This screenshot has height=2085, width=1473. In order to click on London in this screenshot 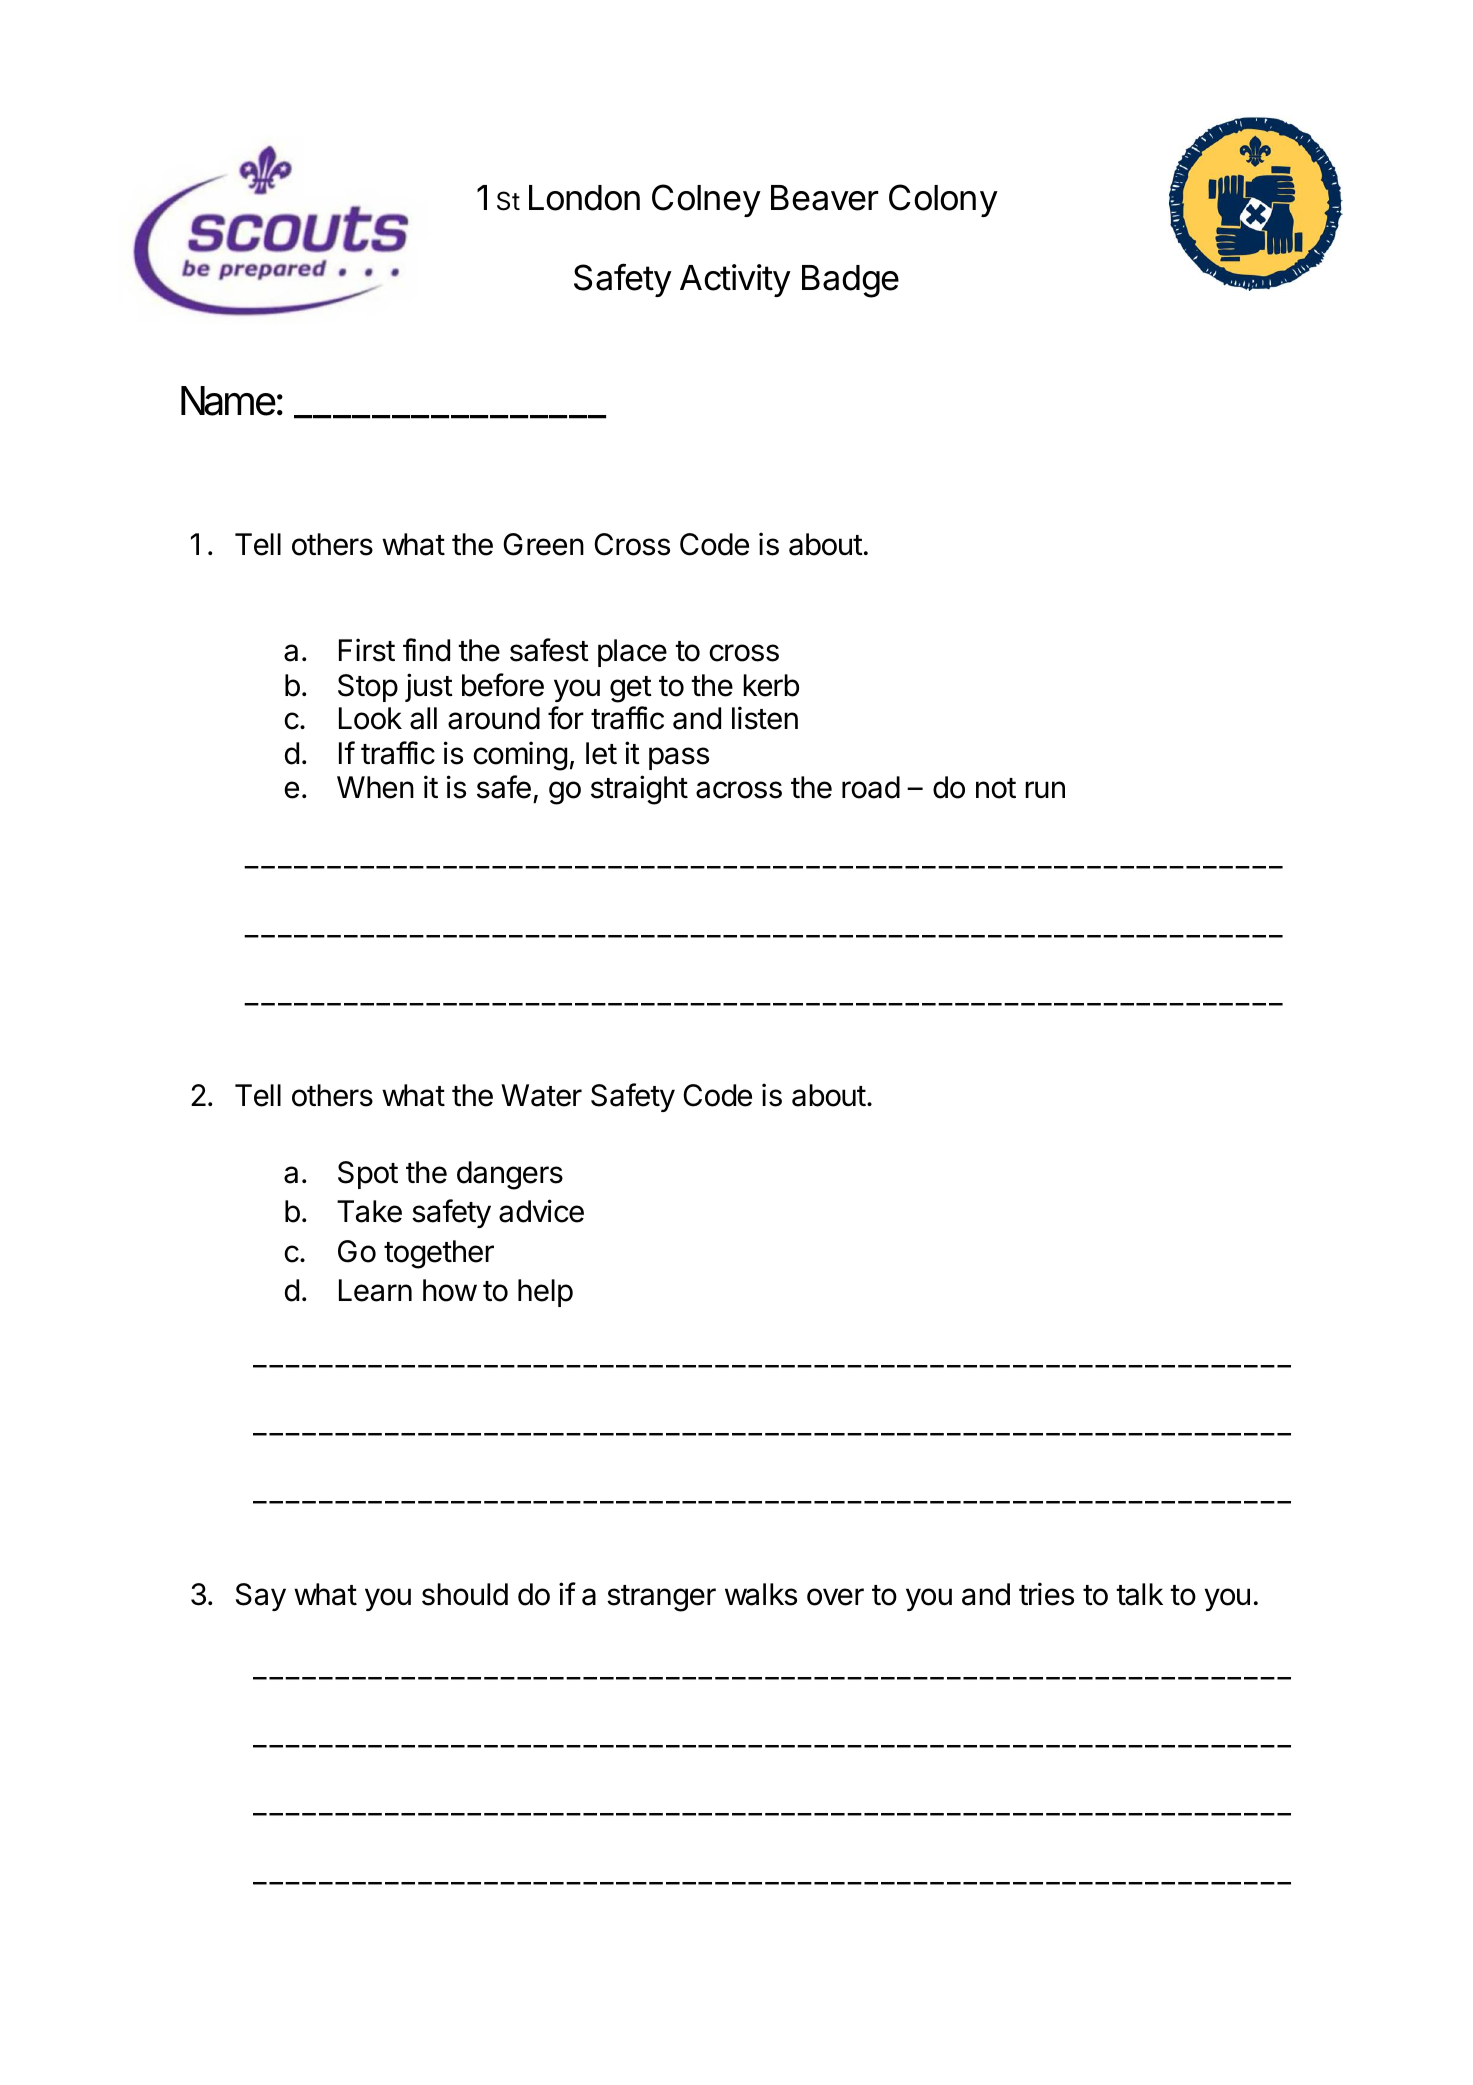, I will do `click(584, 198)`.
